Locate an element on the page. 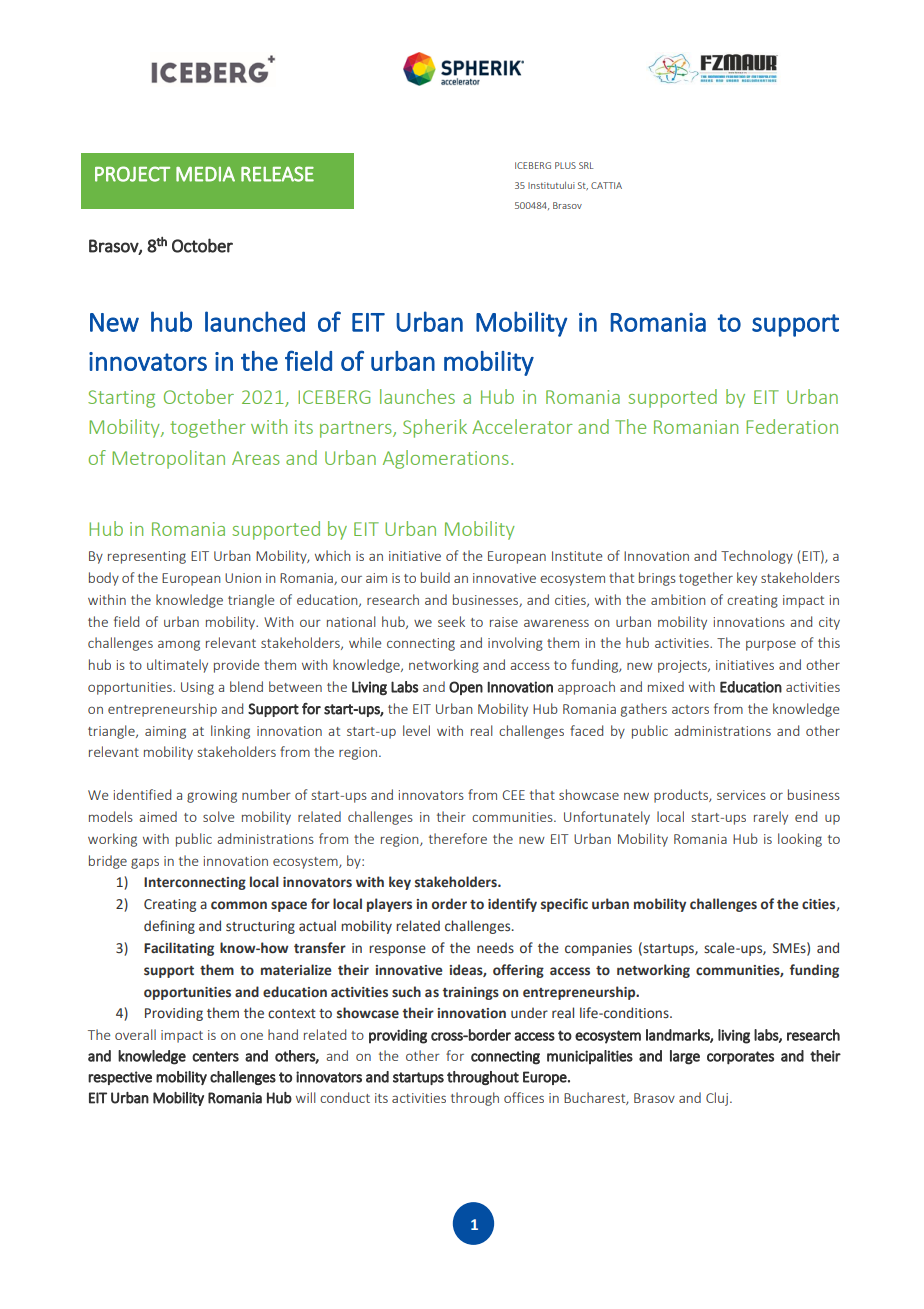  MEDIA is located at coordinates (205, 174).
